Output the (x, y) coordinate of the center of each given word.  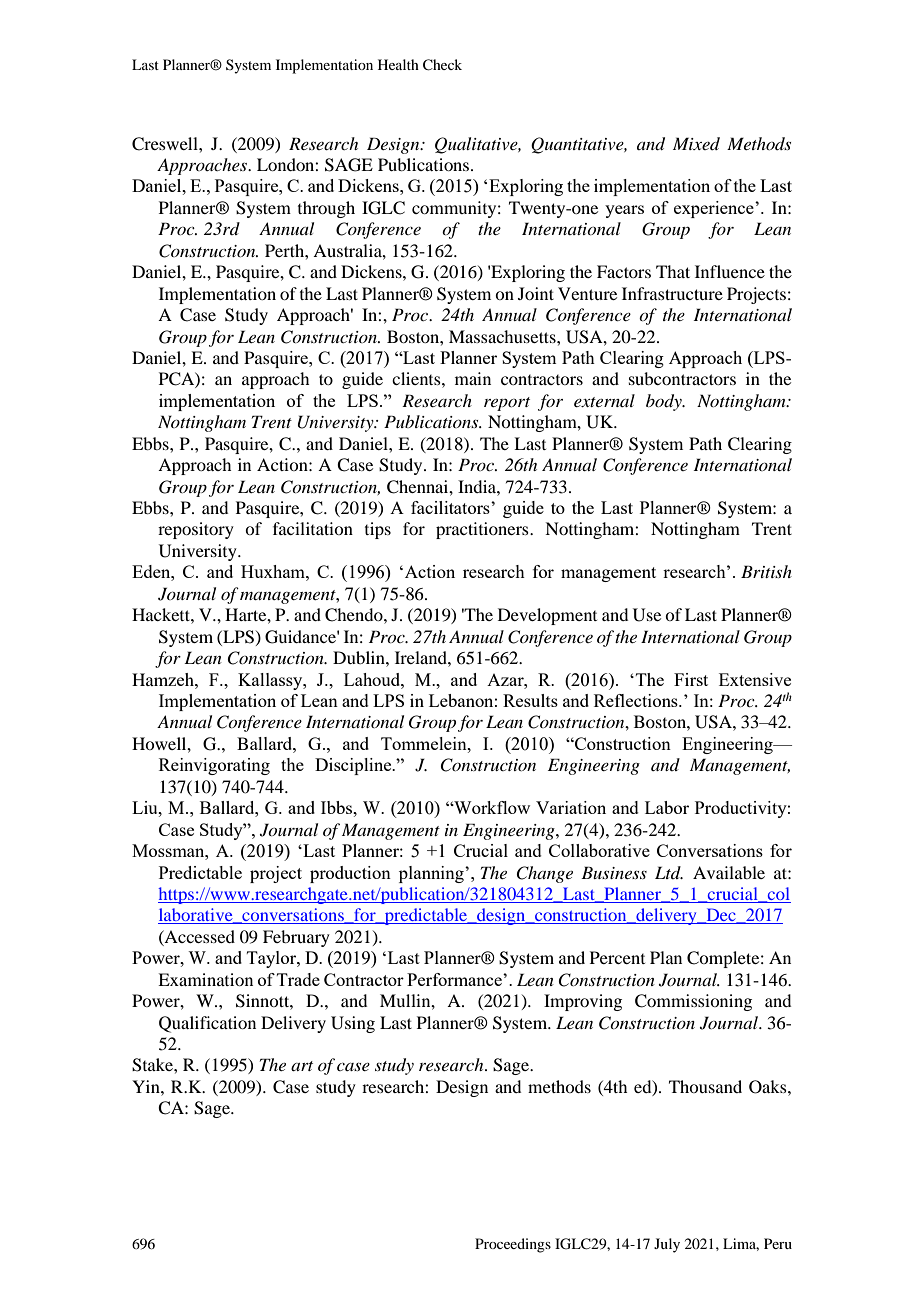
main (473, 378)
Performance (455, 979)
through (326, 209)
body (665, 402)
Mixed (696, 143)
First (691, 679)
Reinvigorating (214, 766)
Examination (205, 979)
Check (442, 65)
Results (530, 700)
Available (729, 872)
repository (196, 530)
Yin (147, 1086)
